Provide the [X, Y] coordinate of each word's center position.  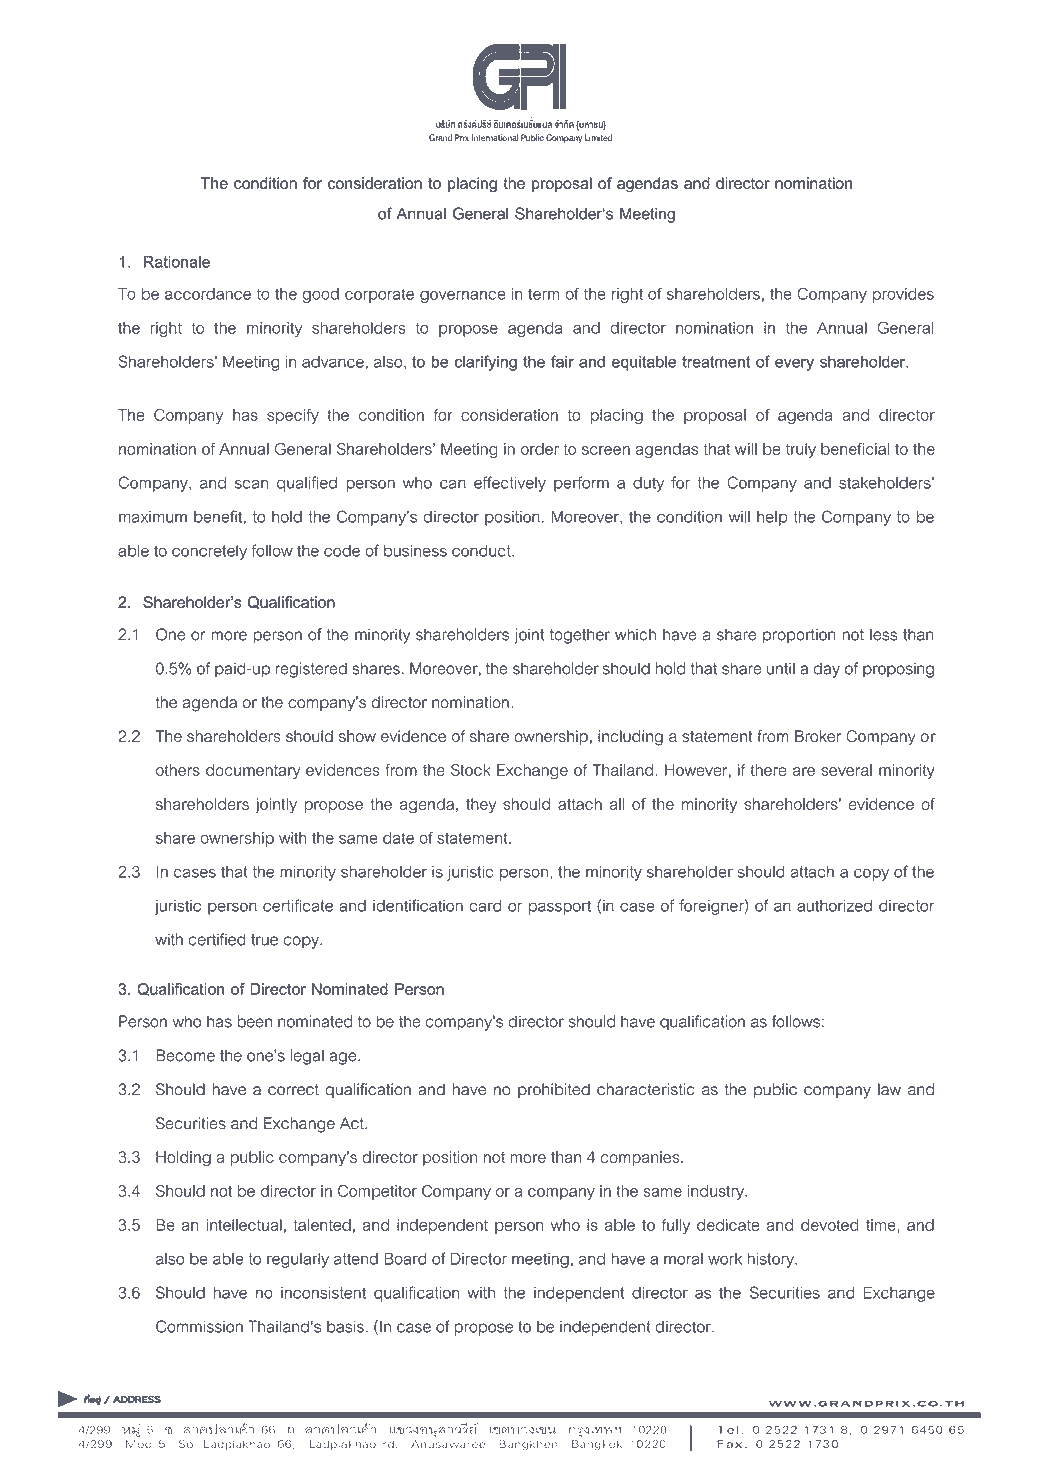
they [481, 805]
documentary [253, 771]
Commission [199, 1326]
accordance [208, 294]
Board [405, 1258]
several [846, 770]
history [771, 1260]
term [544, 294]
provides [903, 295]
